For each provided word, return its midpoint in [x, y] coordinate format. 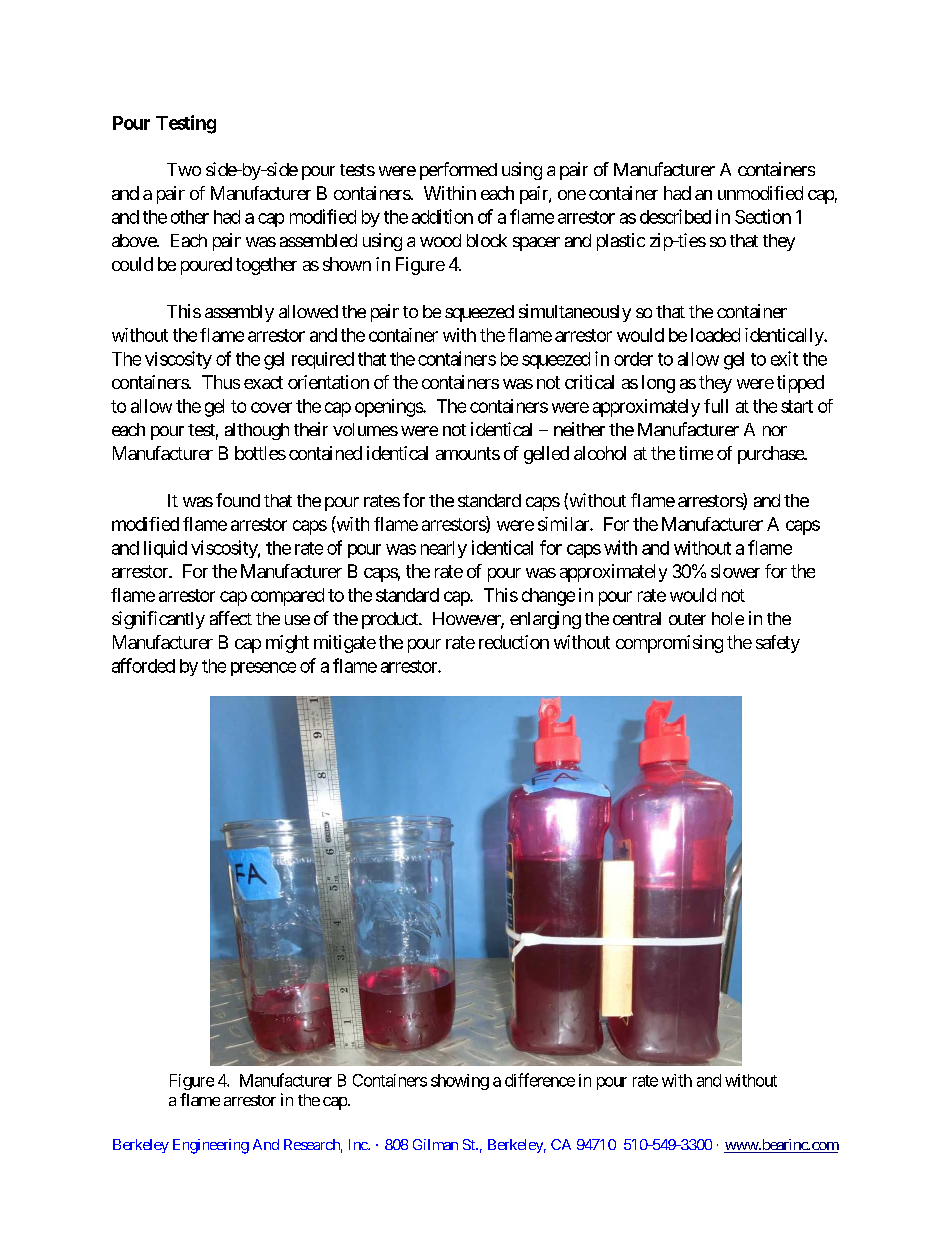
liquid [165, 549]
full [716, 406]
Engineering [211, 1146]
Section [763, 216]
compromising [669, 644]
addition [442, 216]
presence [263, 669]
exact [263, 382]
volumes [365, 429]
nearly [444, 549]
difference [540, 1080]
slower [735, 571]
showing [460, 1082]
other [190, 217]
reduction [514, 642]
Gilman [435, 1144]
